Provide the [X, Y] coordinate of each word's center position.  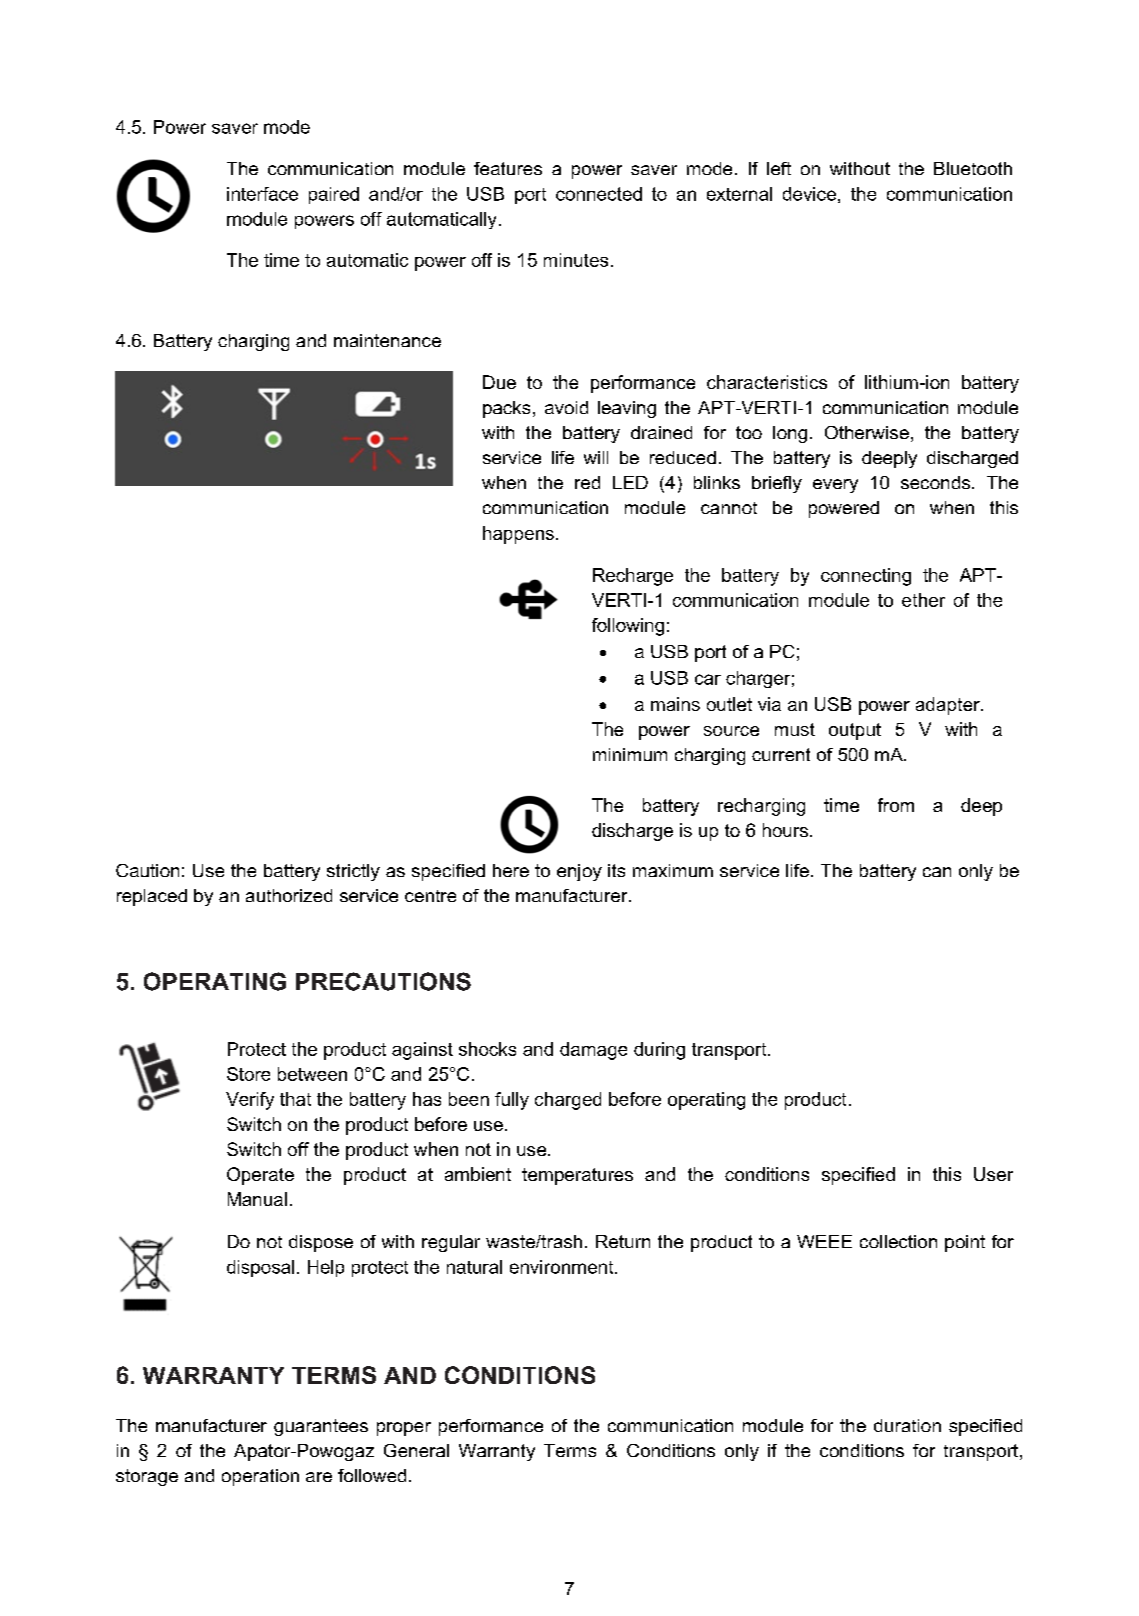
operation [260, 1477]
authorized [289, 895]
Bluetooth [973, 168]
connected [599, 194]
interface [262, 194]
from [896, 805]
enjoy [579, 872]
